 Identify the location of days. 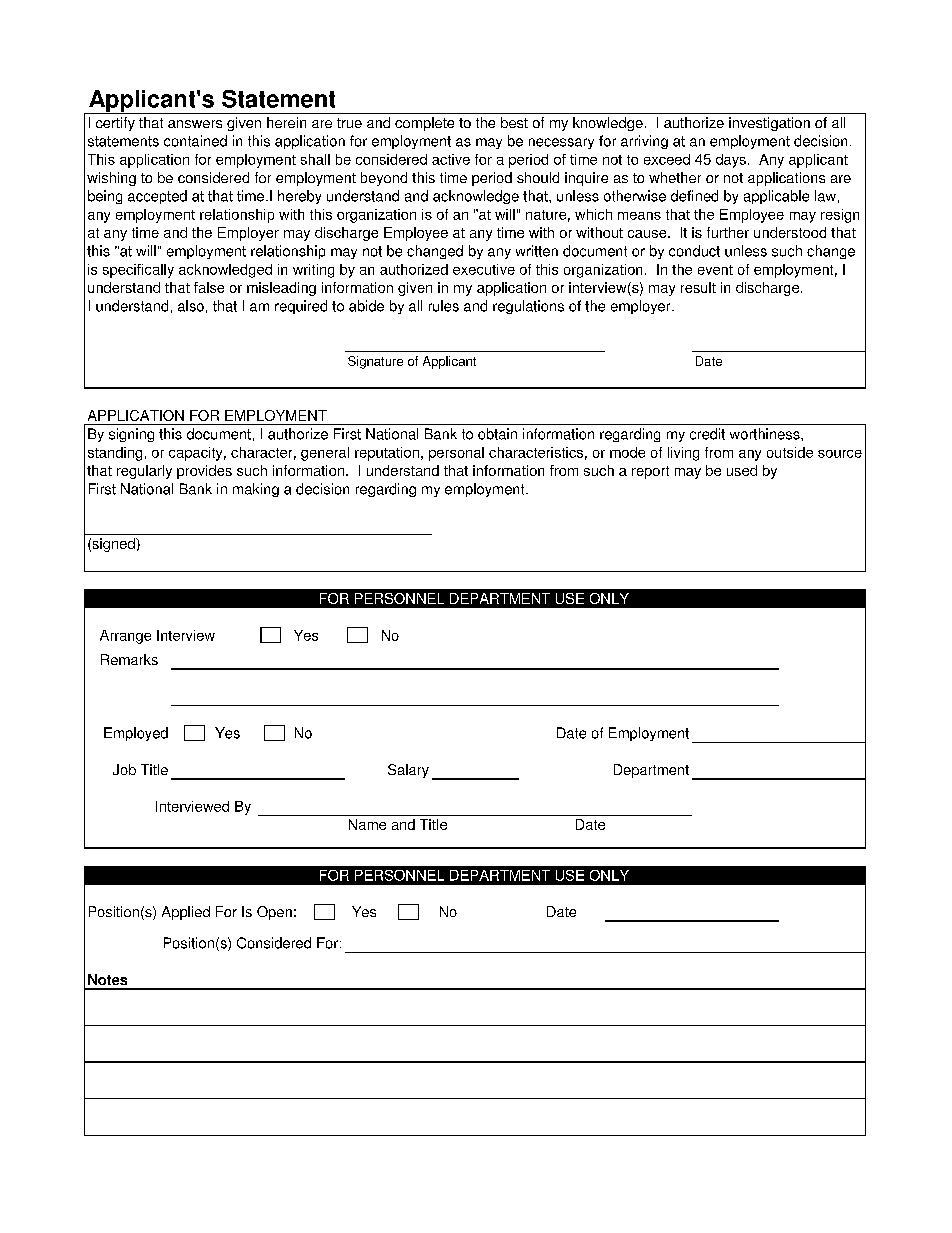
(731, 161).
